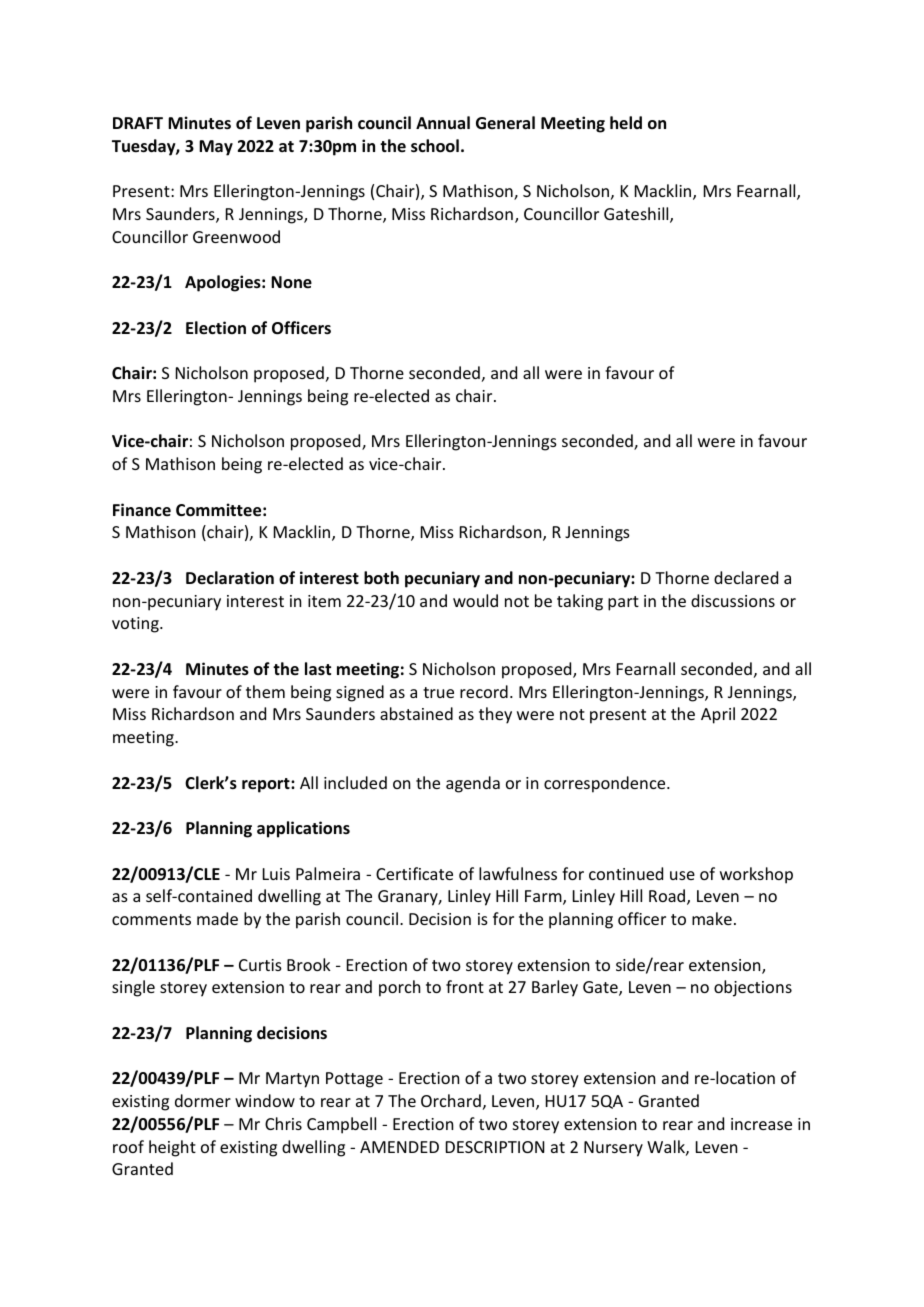 The image size is (924, 1307). I want to click on agenda, so click(473, 784).
